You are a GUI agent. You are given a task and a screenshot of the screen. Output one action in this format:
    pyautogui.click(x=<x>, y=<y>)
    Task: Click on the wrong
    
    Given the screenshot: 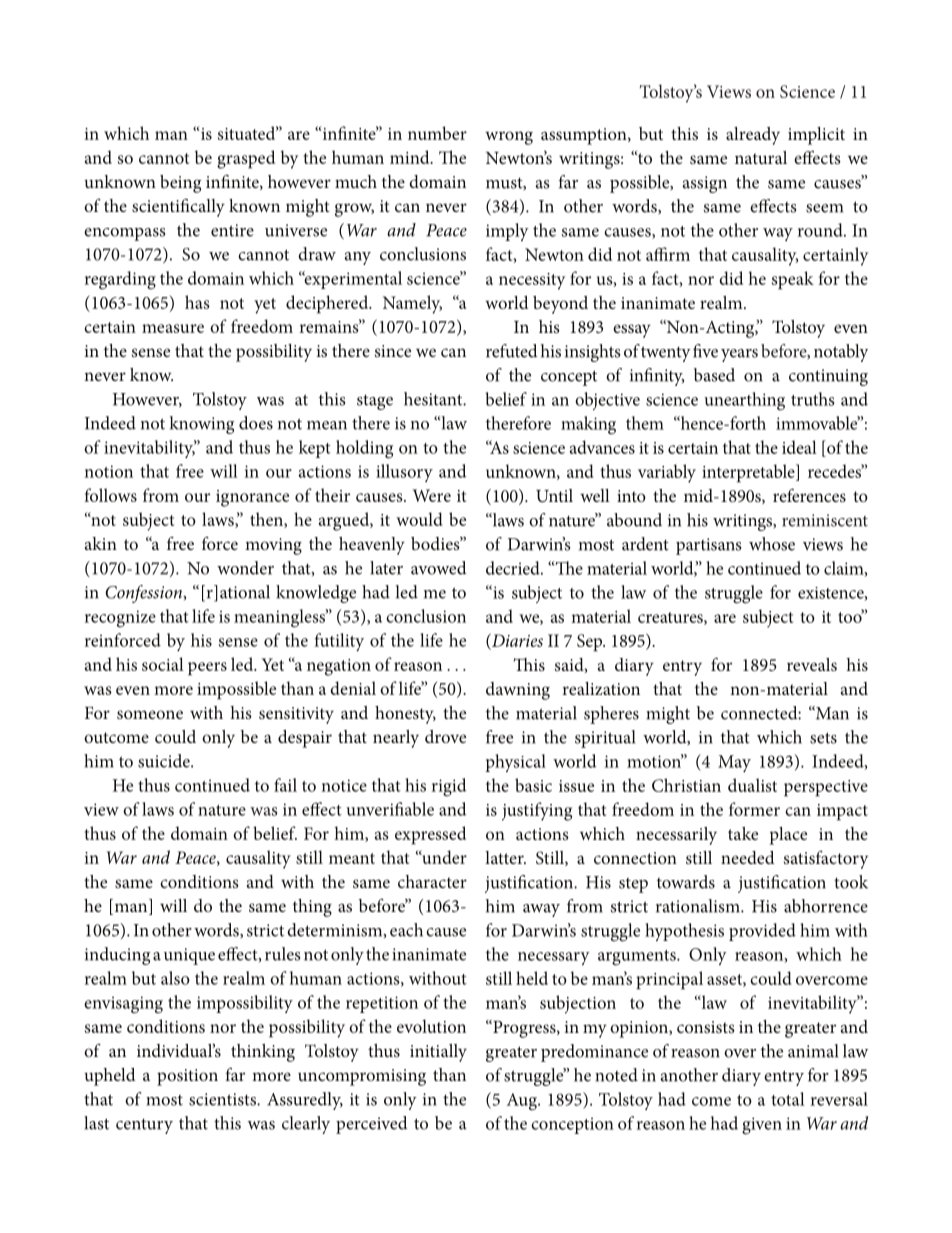 What is the action you would take?
    pyautogui.click(x=509, y=138)
